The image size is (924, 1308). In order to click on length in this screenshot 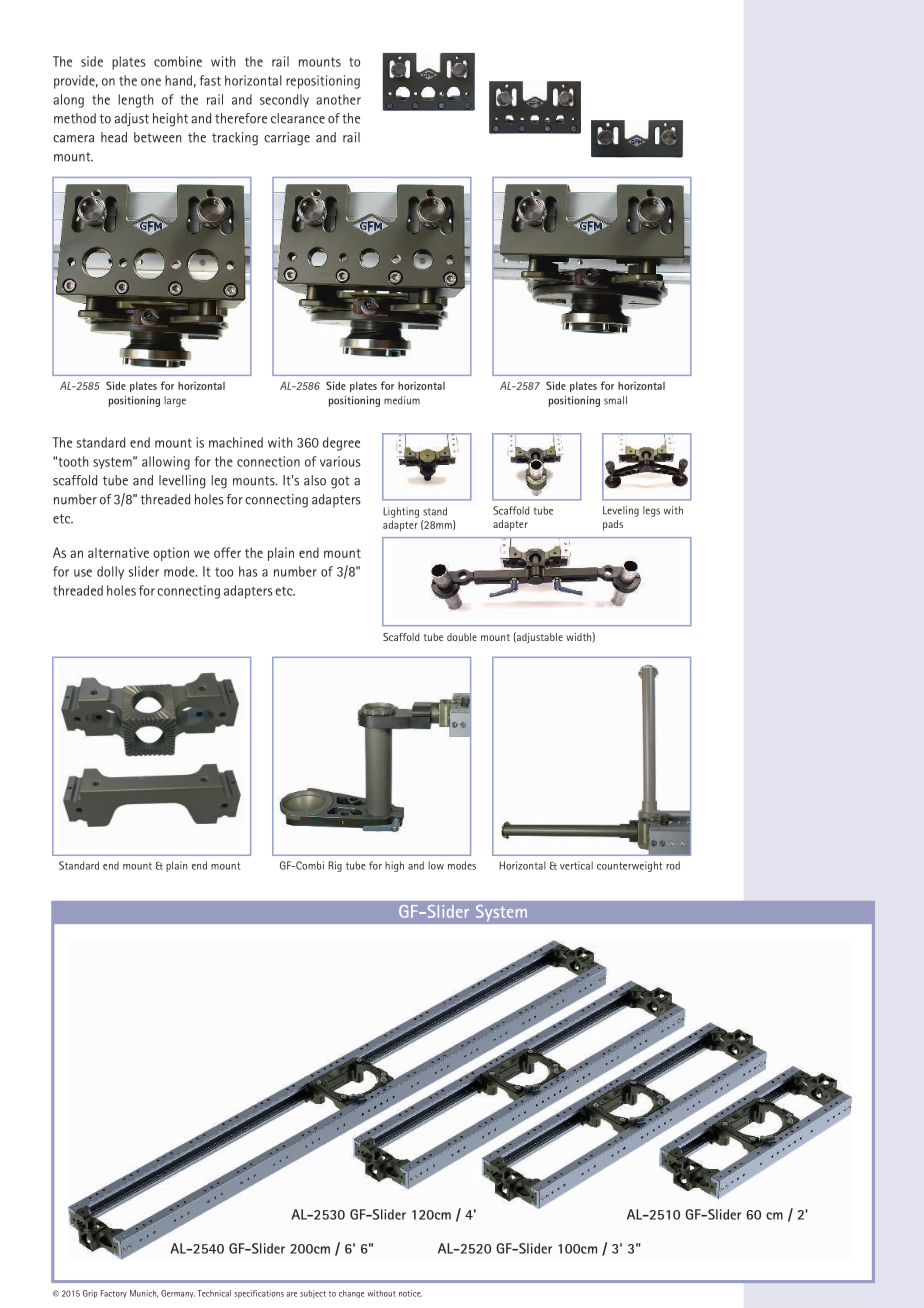, I will do `click(135, 101)`.
